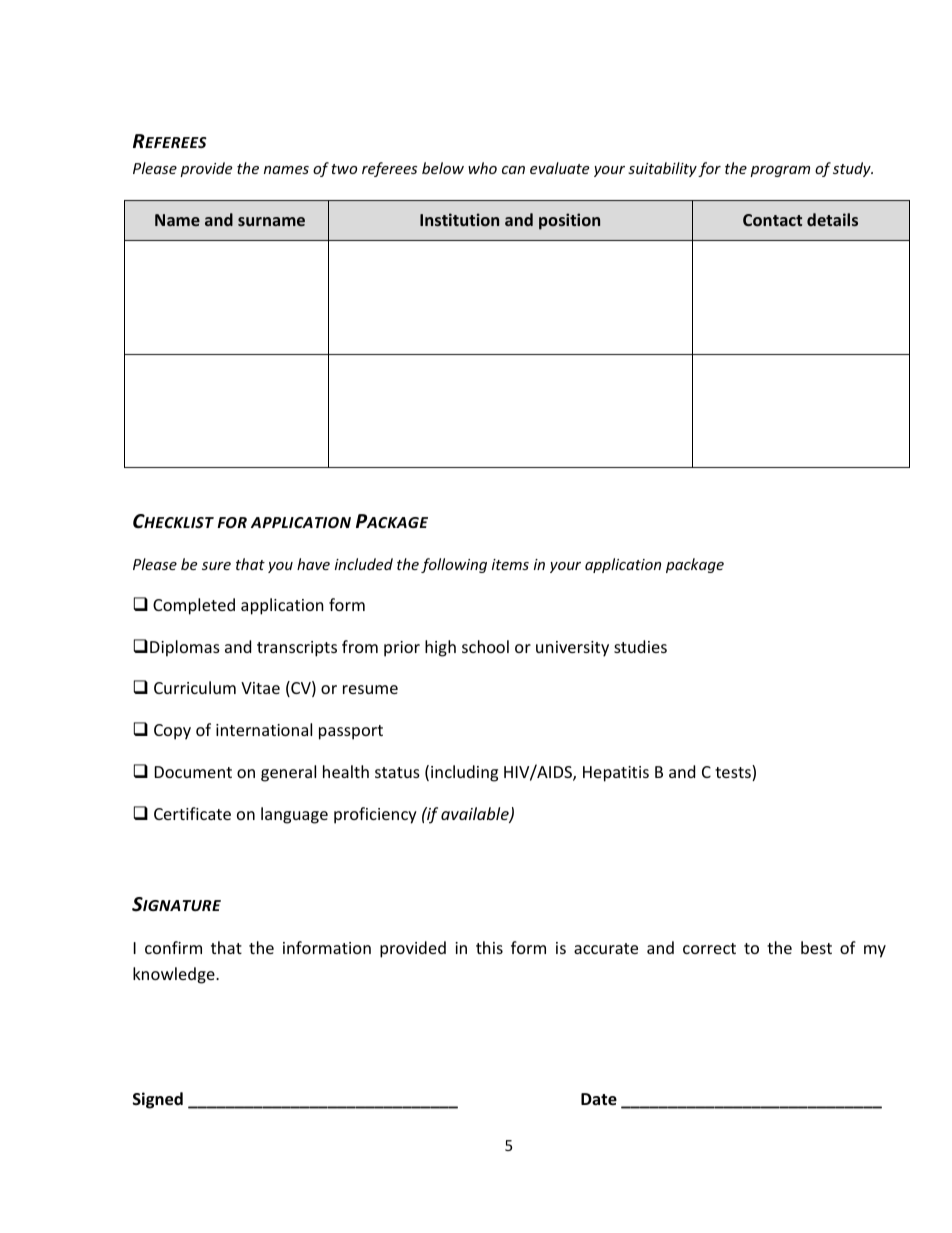 The width and height of the screenshot is (952, 1233). What do you see at coordinates (313, 564) in the screenshot?
I see `have` at bounding box center [313, 564].
